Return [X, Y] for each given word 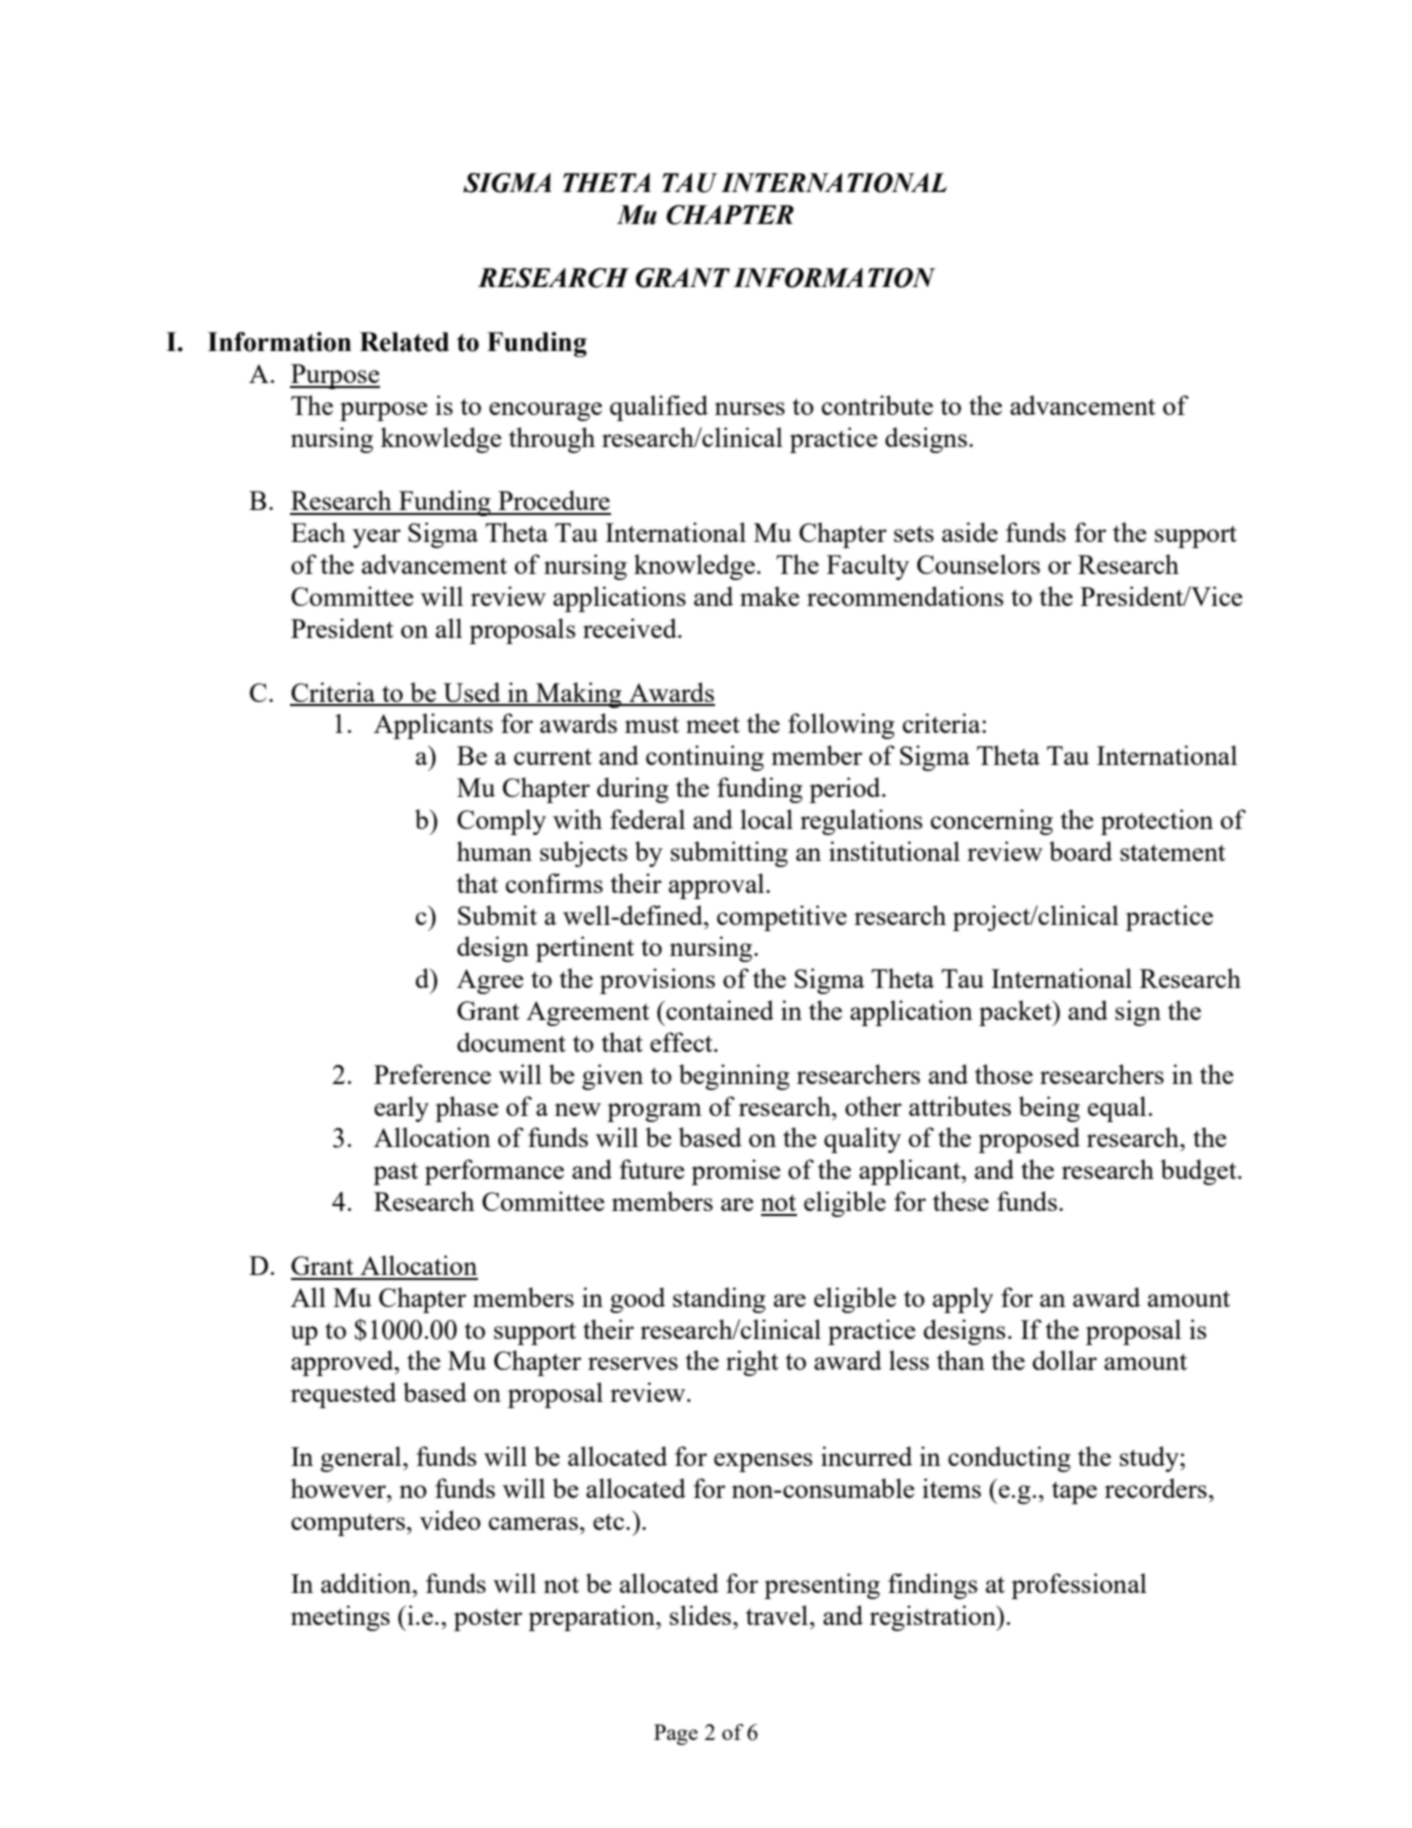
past [395, 1173]
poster [488, 1620]
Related [404, 342]
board [1080, 851]
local [766, 819]
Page [676, 1734]
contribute [877, 405]
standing [719, 1300]
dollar [1065, 1360]
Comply [501, 822]
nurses [750, 408]
